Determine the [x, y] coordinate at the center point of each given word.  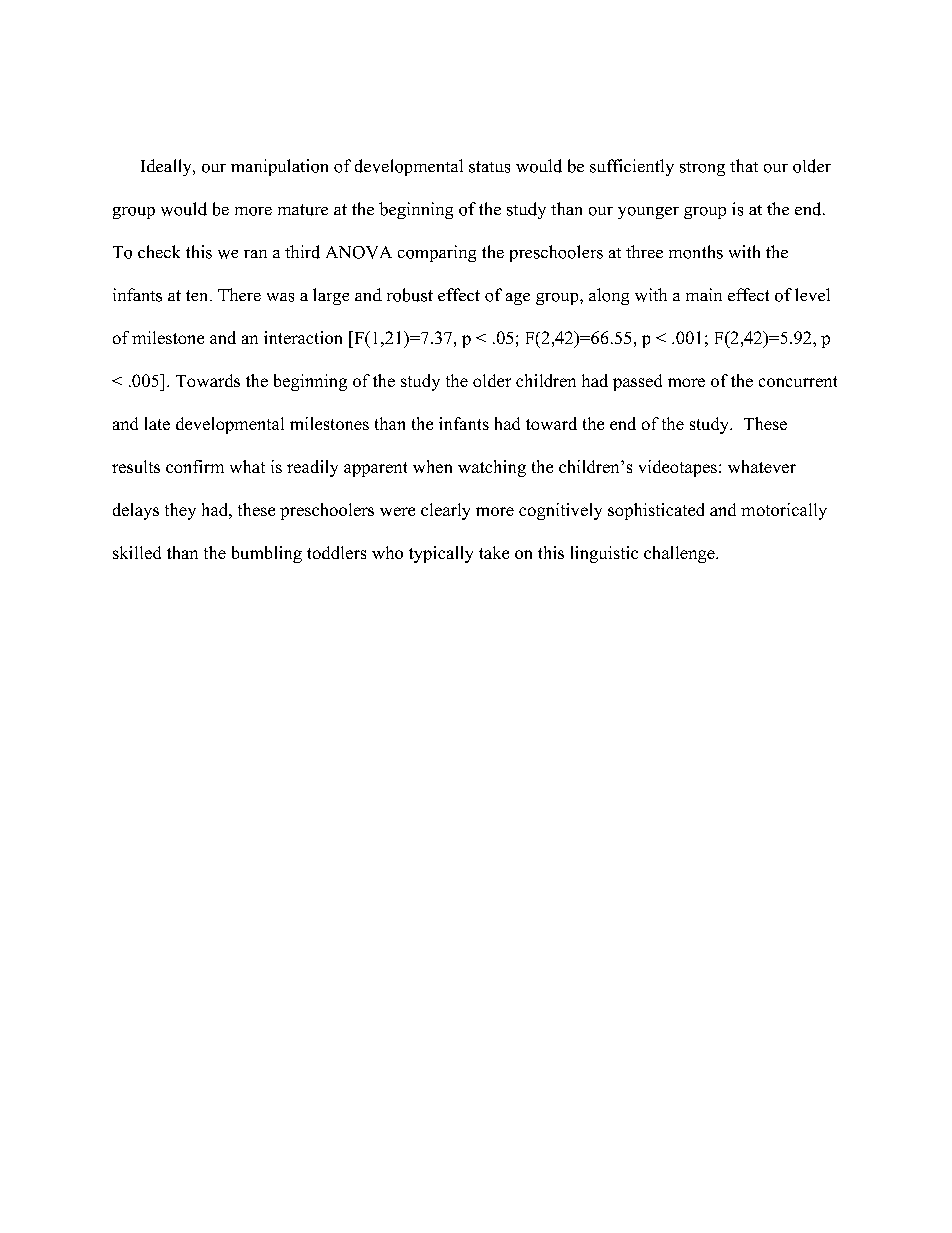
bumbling [267, 554]
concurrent [798, 381]
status [489, 167]
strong [702, 169]
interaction [303, 337]
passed [637, 382]
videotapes [678, 468]
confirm [195, 466]
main [704, 294]
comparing [437, 253]
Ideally [167, 167]
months [696, 252]
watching [492, 468]
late [157, 423]
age [518, 299]
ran [255, 254]
